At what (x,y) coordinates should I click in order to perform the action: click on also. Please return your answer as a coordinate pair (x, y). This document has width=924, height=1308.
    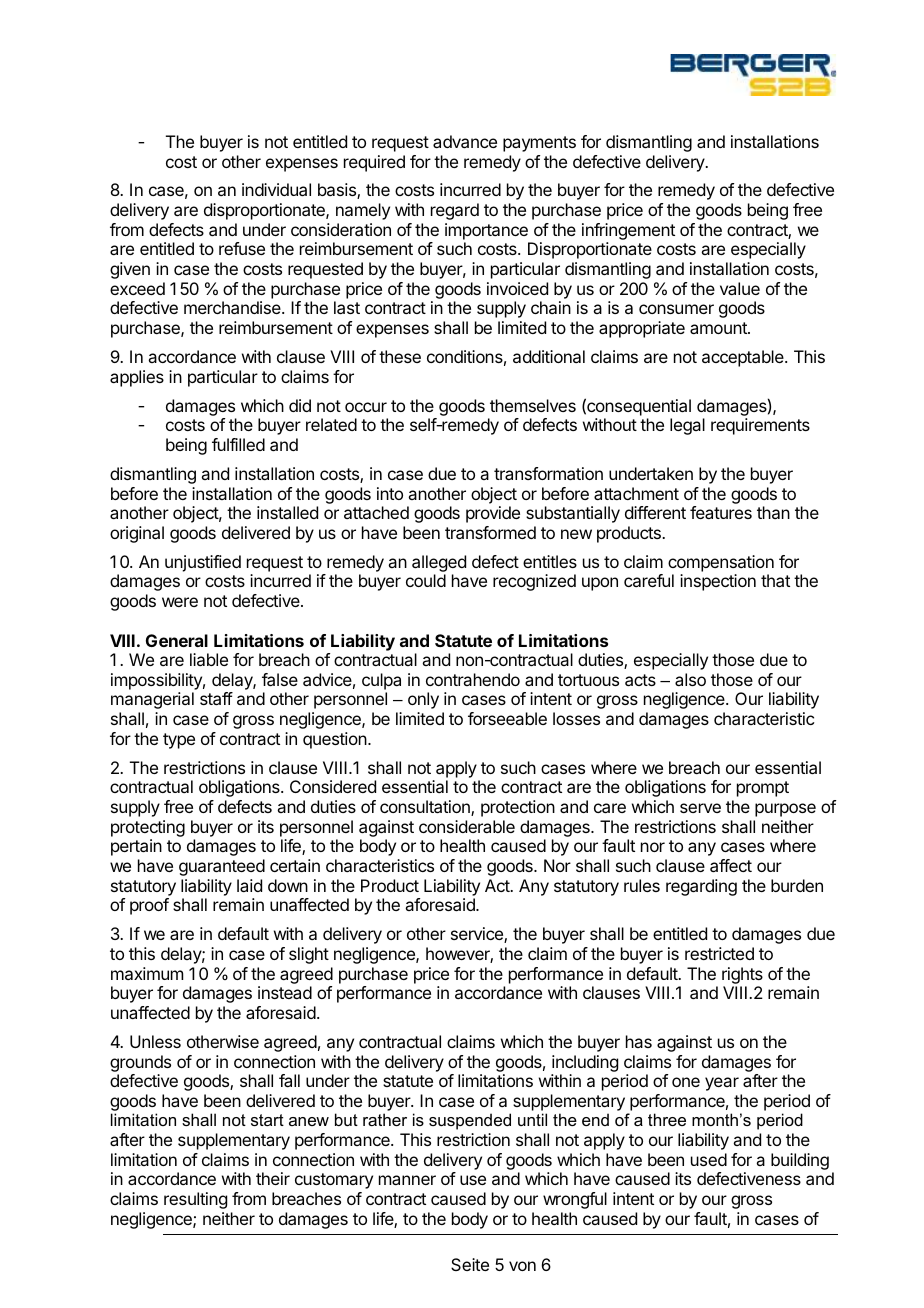
    Looking at the image, I should click on (690, 679).
